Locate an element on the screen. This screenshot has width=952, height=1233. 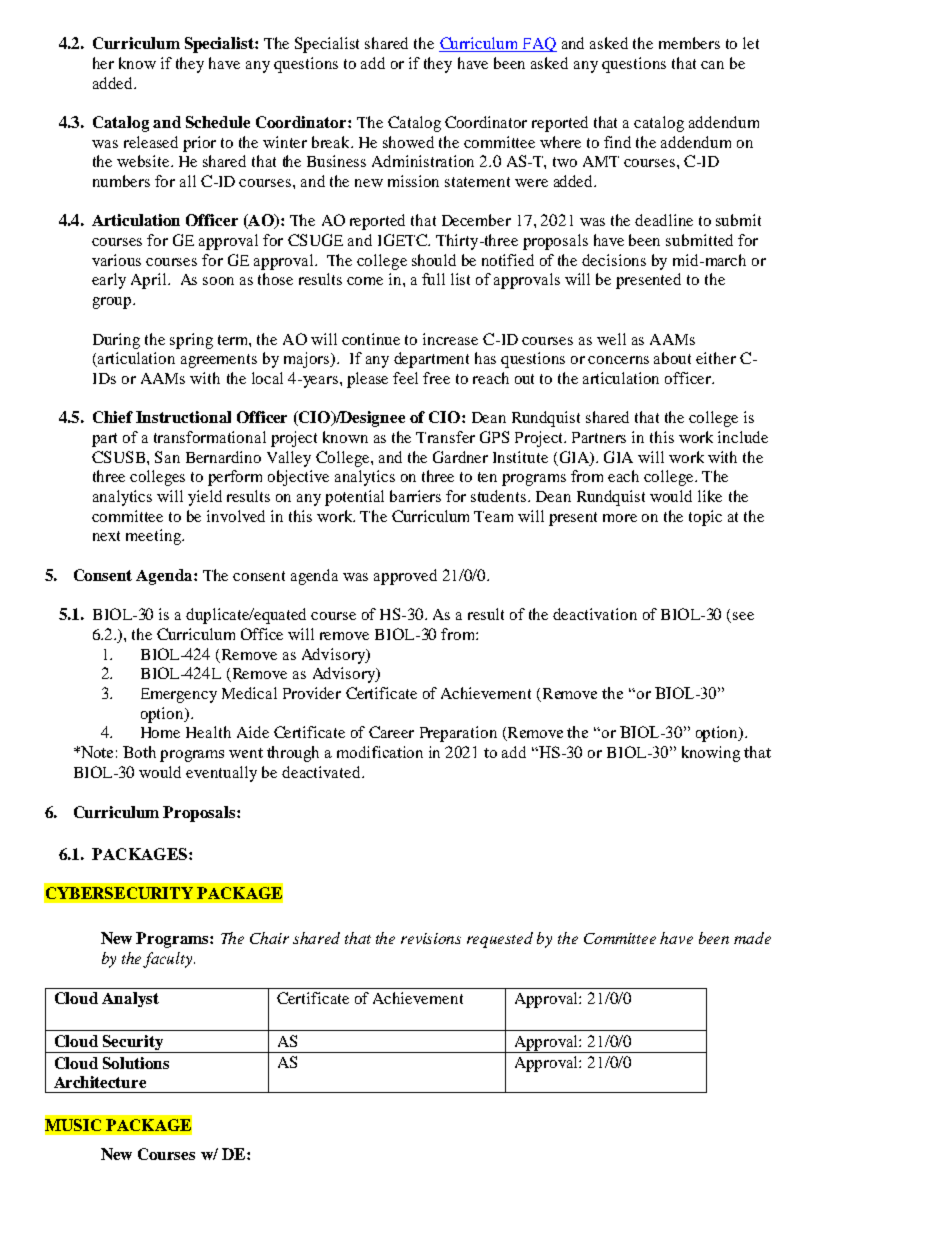
about is located at coordinates (672, 358).
